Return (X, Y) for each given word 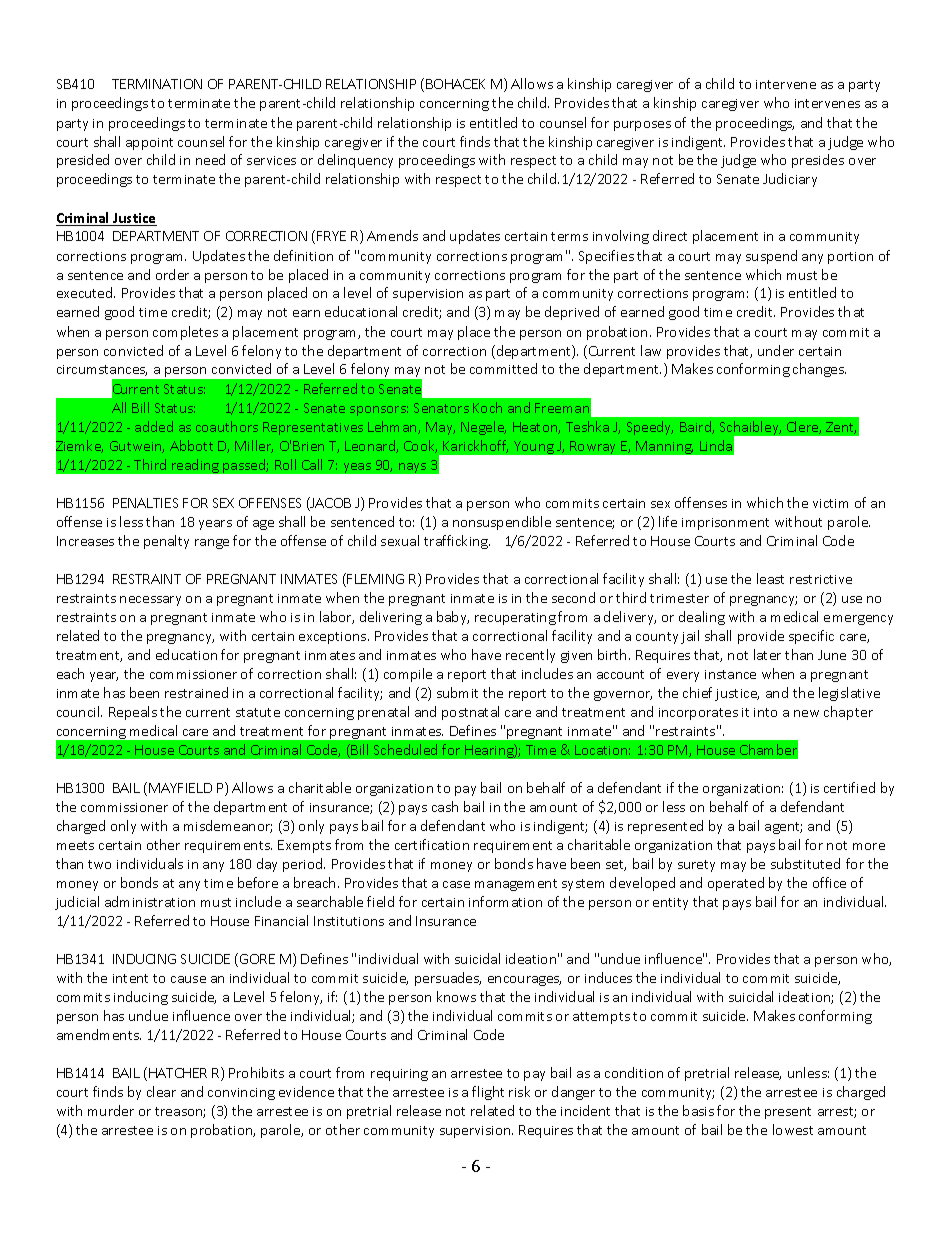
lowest (793, 1129)
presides (818, 161)
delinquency (355, 161)
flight (488, 1093)
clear (161, 1091)
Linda (716, 445)
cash (445, 806)
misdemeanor (228, 826)
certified (849, 787)
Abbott (191, 445)
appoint (149, 144)
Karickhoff (475, 446)
